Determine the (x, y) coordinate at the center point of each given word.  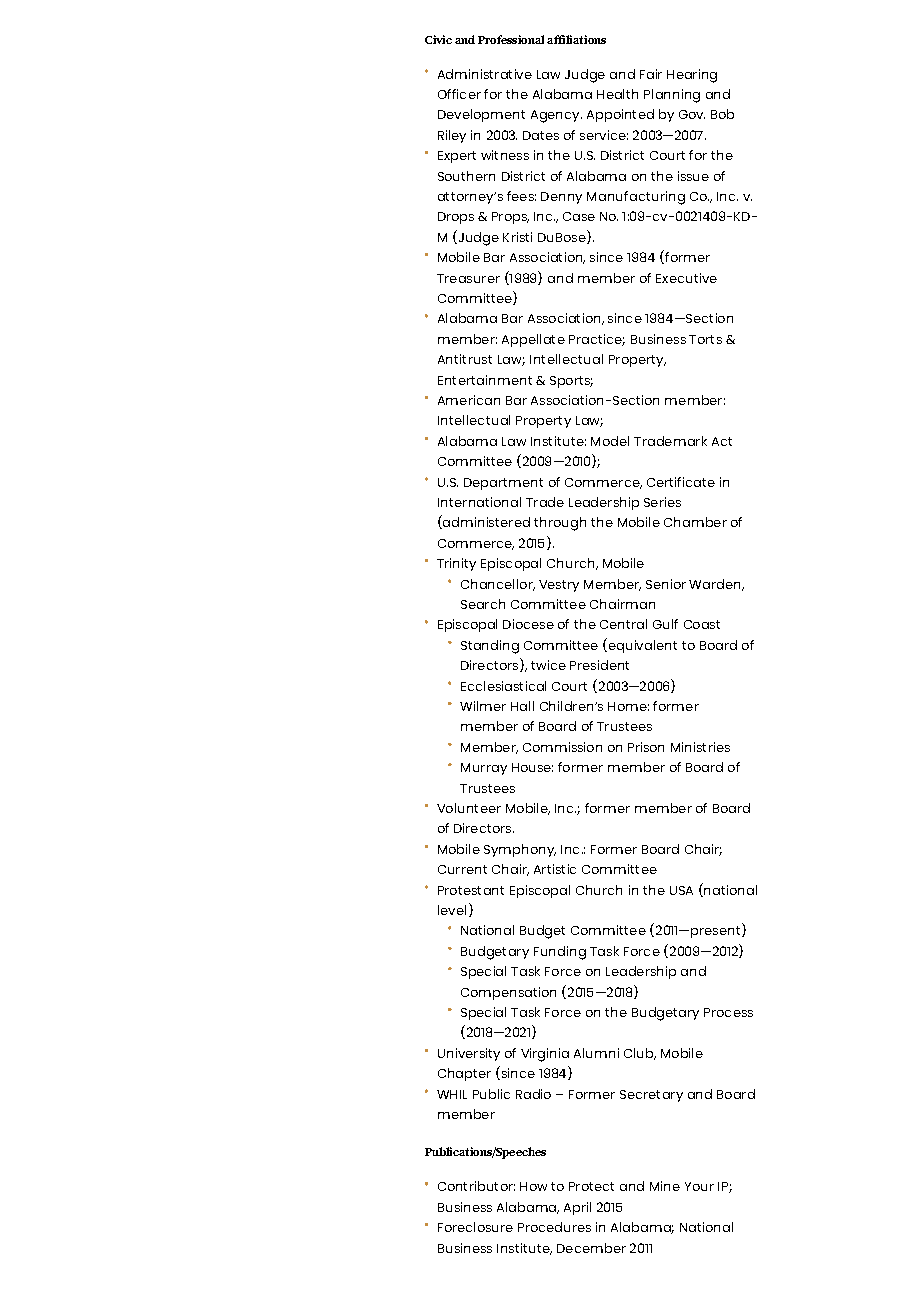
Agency (556, 116)
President (599, 665)
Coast (702, 624)
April (577, 1208)
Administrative (485, 74)
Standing (490, 647)
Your (699, 1186)
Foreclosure (475, 1227)
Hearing (692, 76)
